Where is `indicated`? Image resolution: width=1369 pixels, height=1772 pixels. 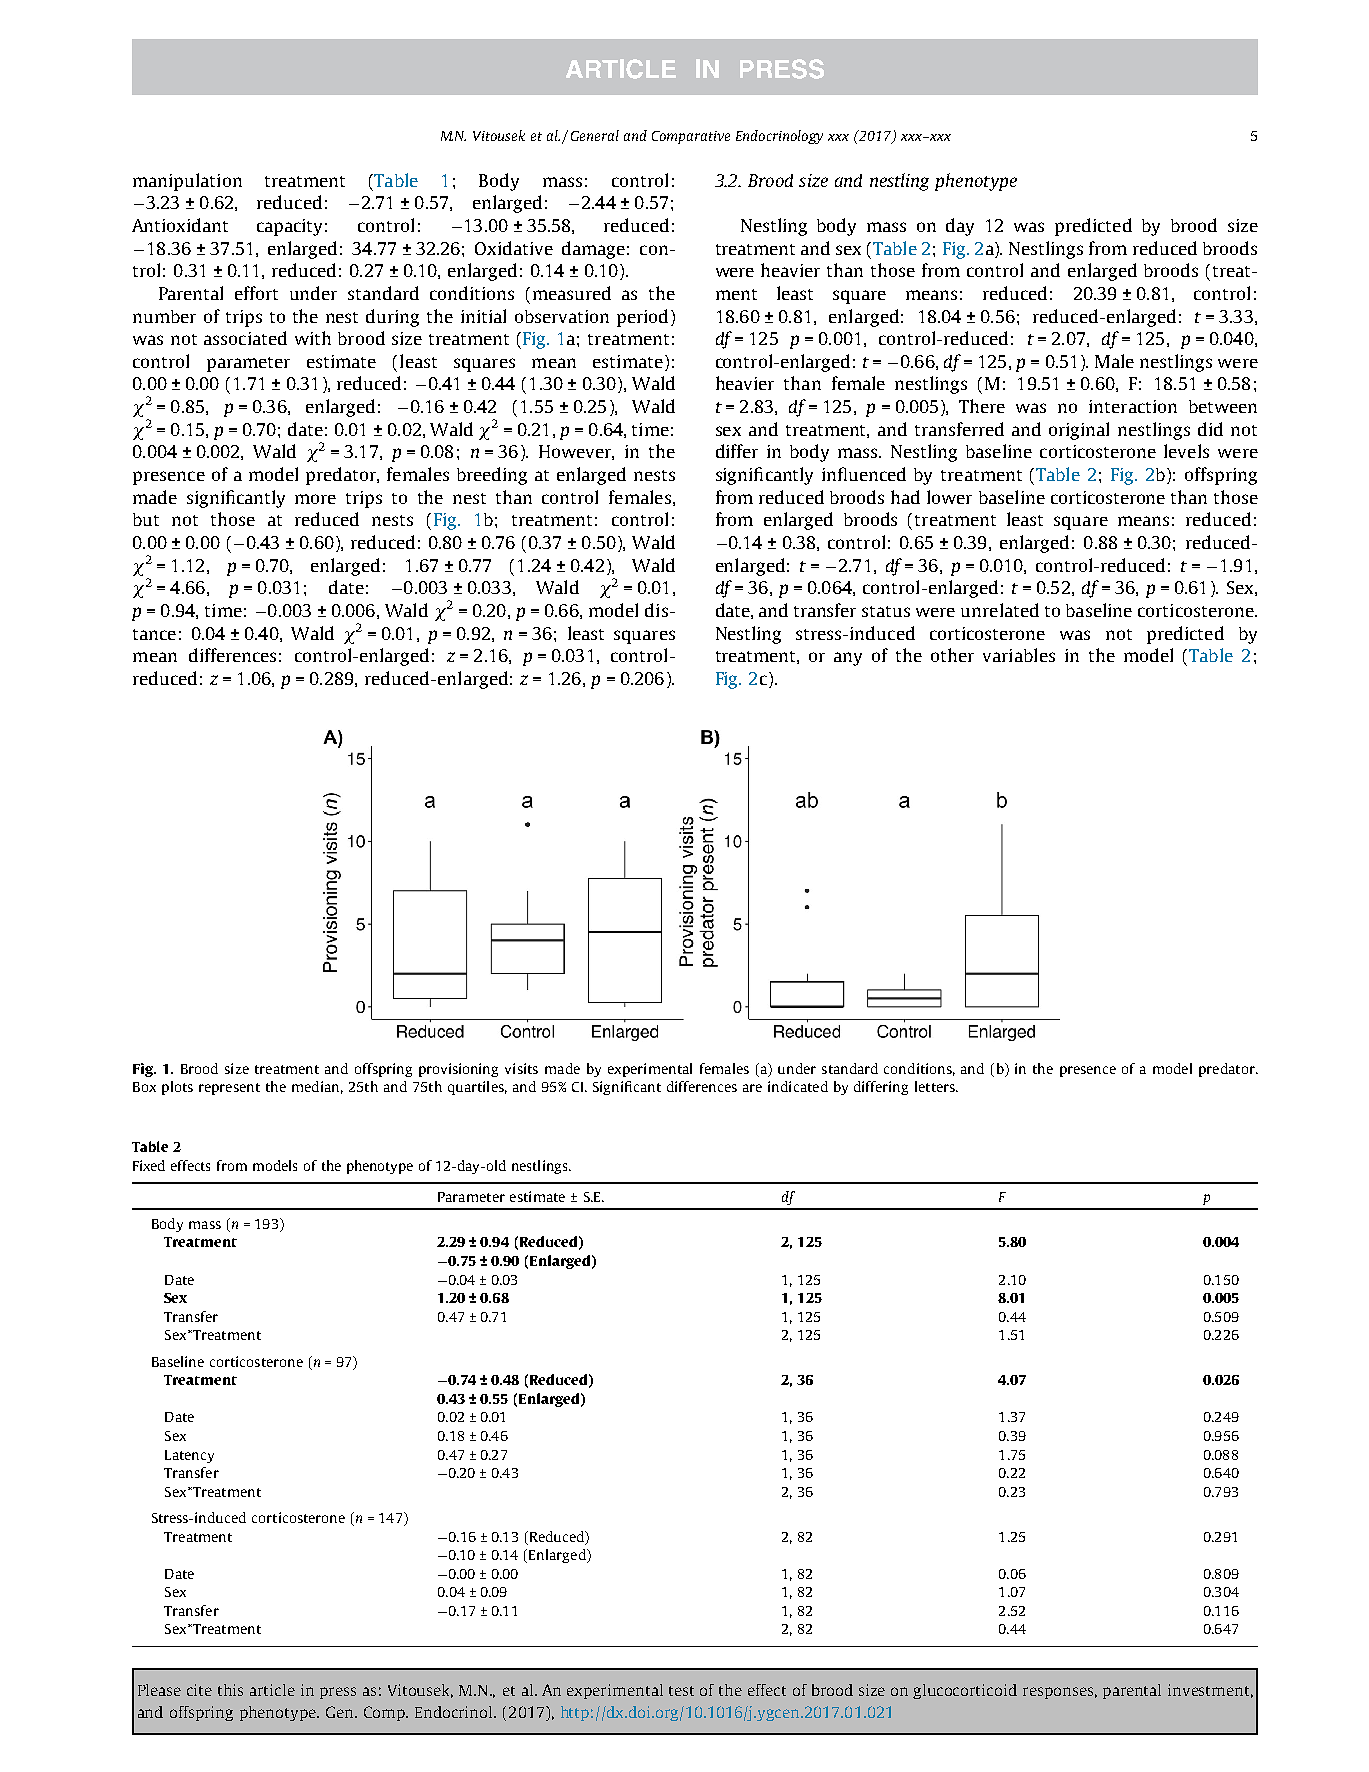
indicated is located at coordinates (798, 1086).
